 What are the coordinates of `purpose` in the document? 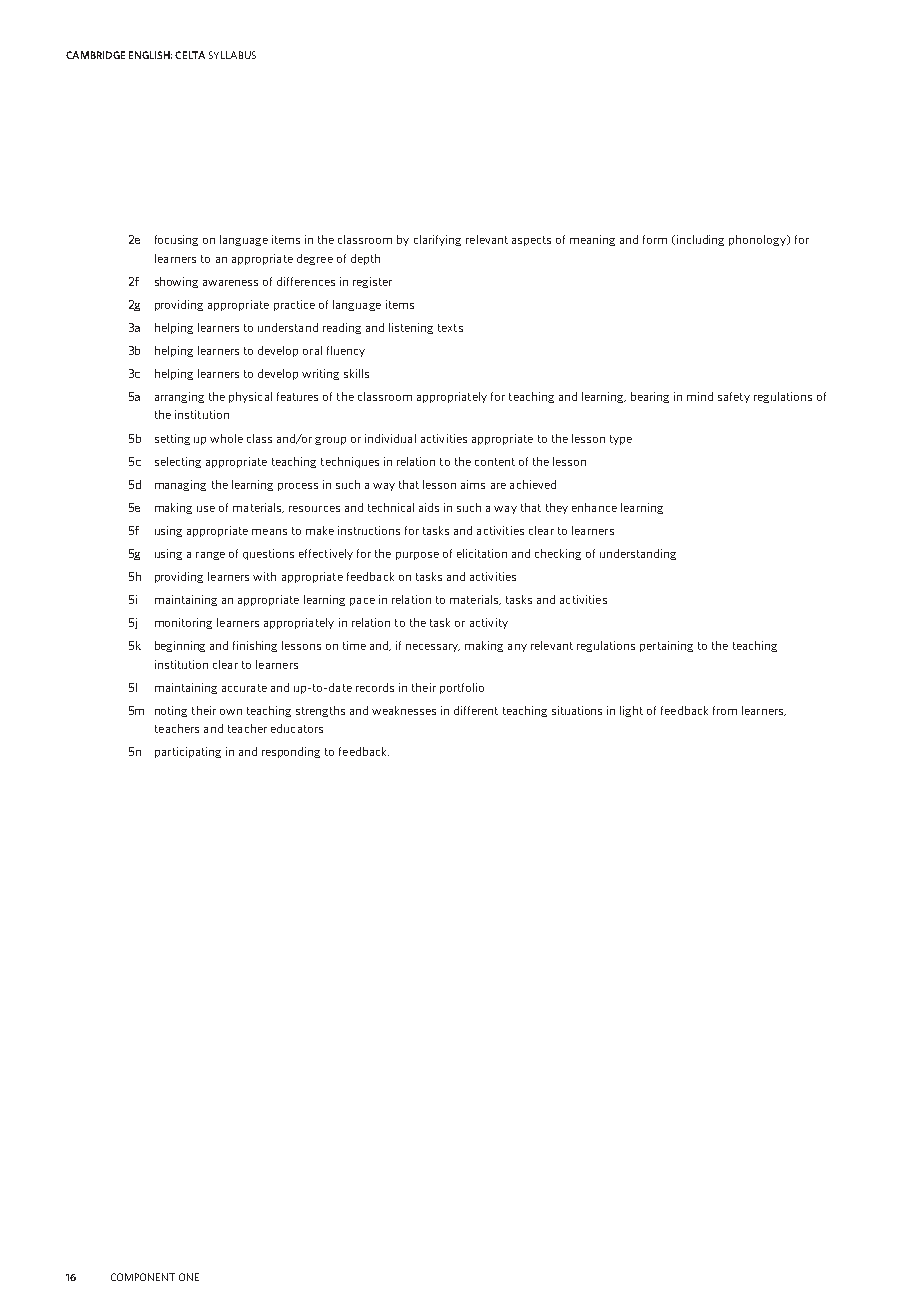 It's located at (417, 556).
